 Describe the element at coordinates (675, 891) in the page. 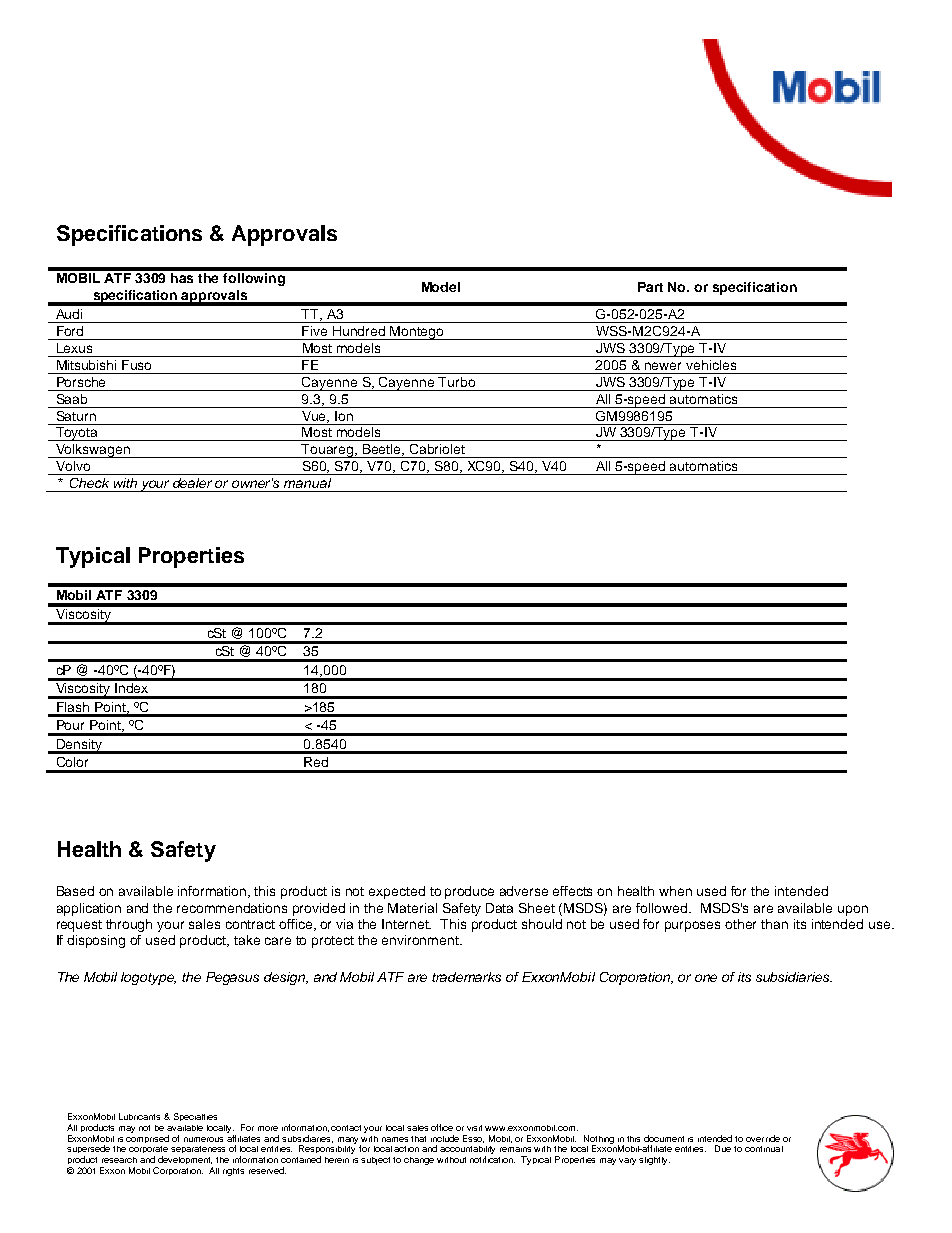

I see `when` at that location.
